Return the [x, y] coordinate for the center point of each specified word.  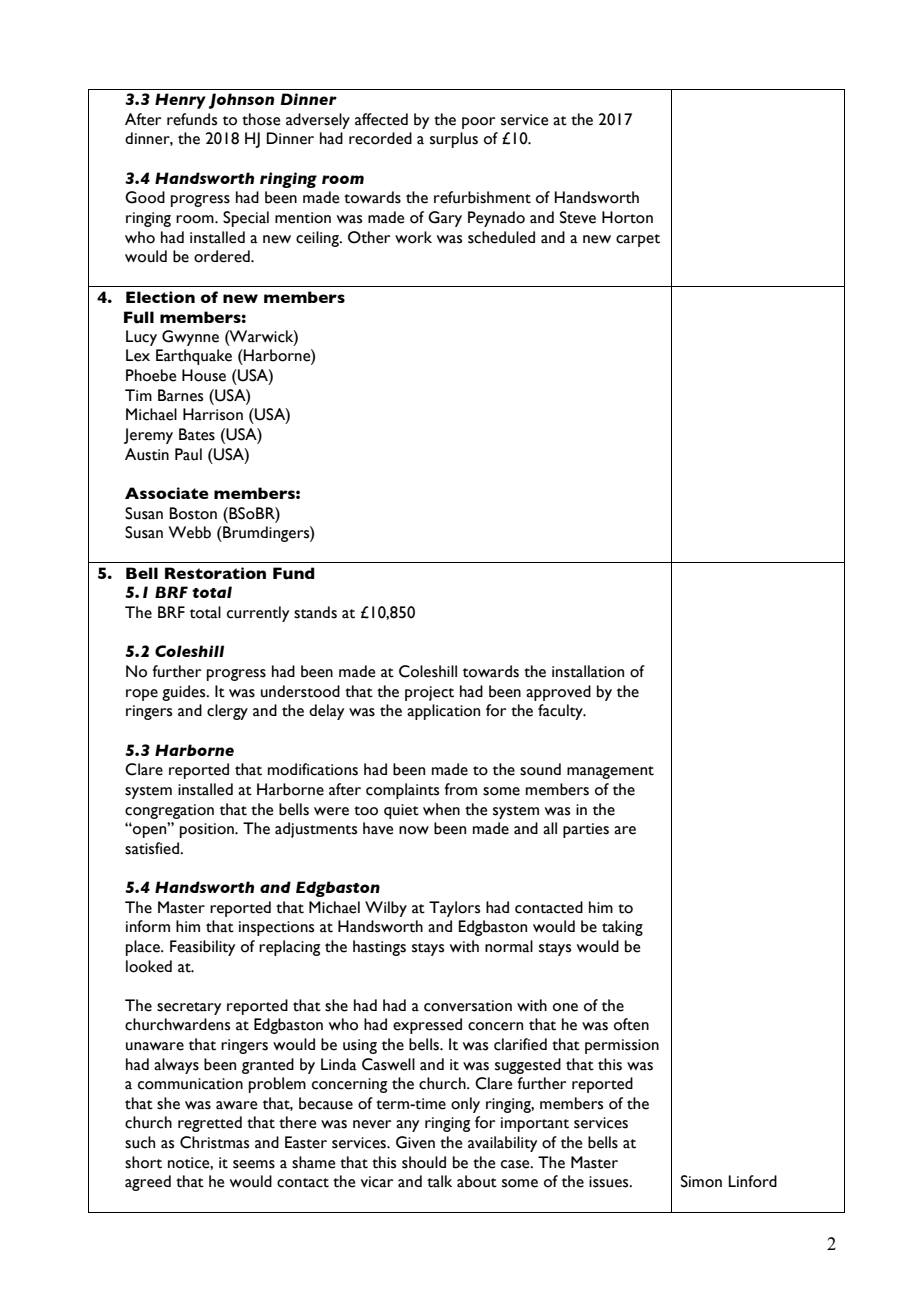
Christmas [214, 1142]
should [424, 1162]
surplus [454, 140]
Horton [627, 217]
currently [258, 614]
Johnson [241, 101]
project [429, 693]
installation [588, 671]
